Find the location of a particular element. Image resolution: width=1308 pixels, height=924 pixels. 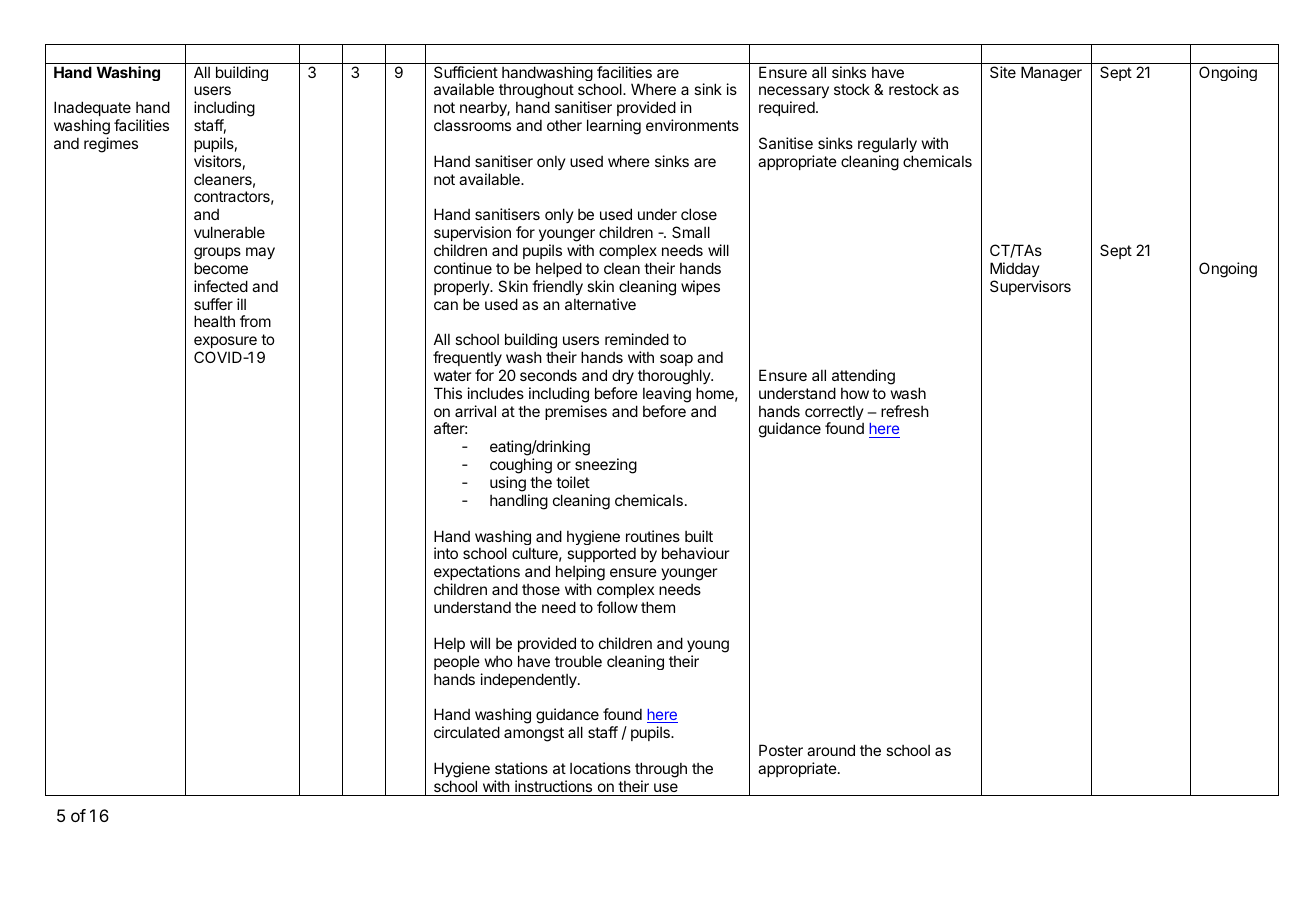

friendly is located at coordinates (557, 287).
